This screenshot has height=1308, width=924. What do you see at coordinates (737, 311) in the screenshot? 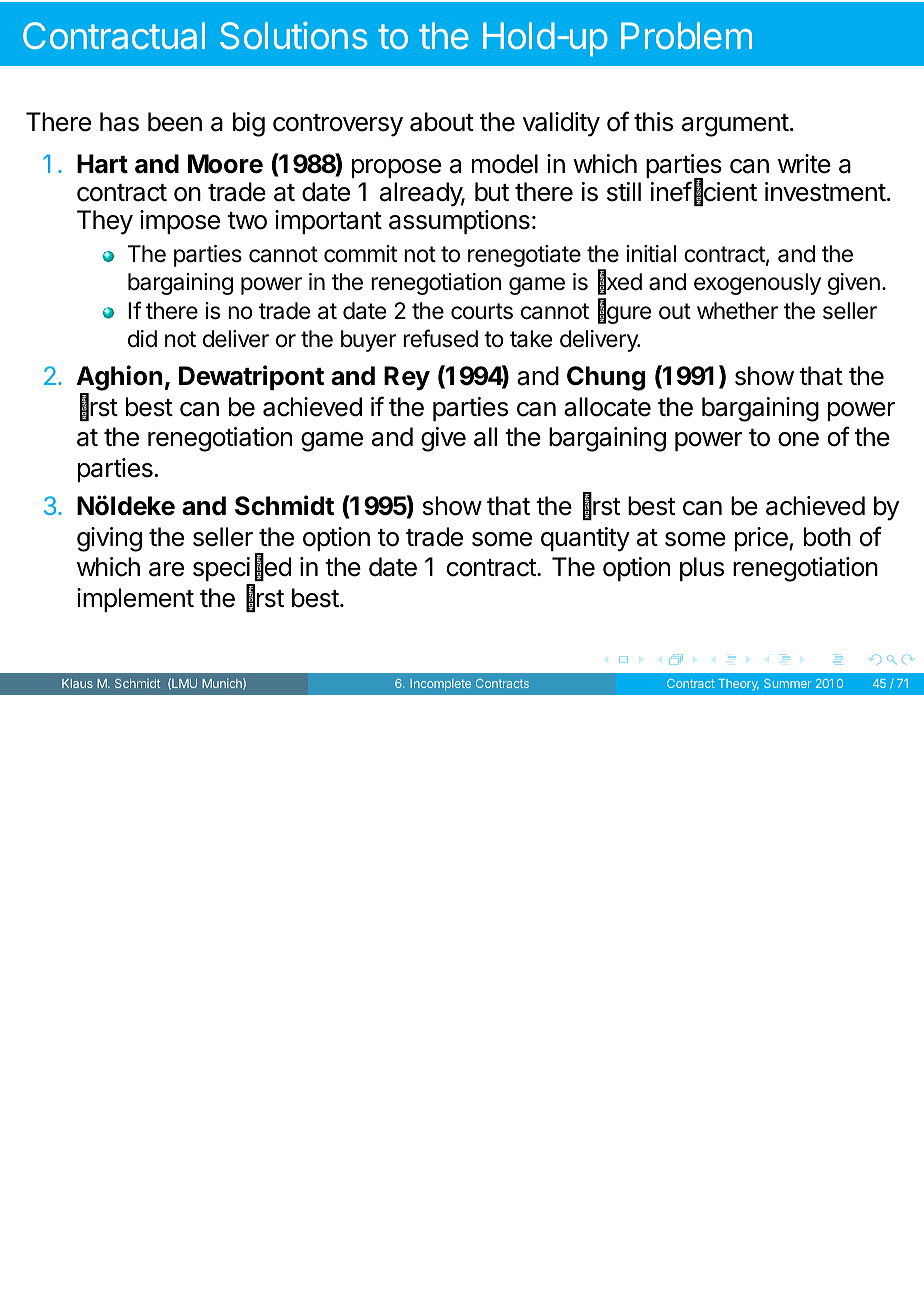
I see `whether` at bounding box center [737, 311].
